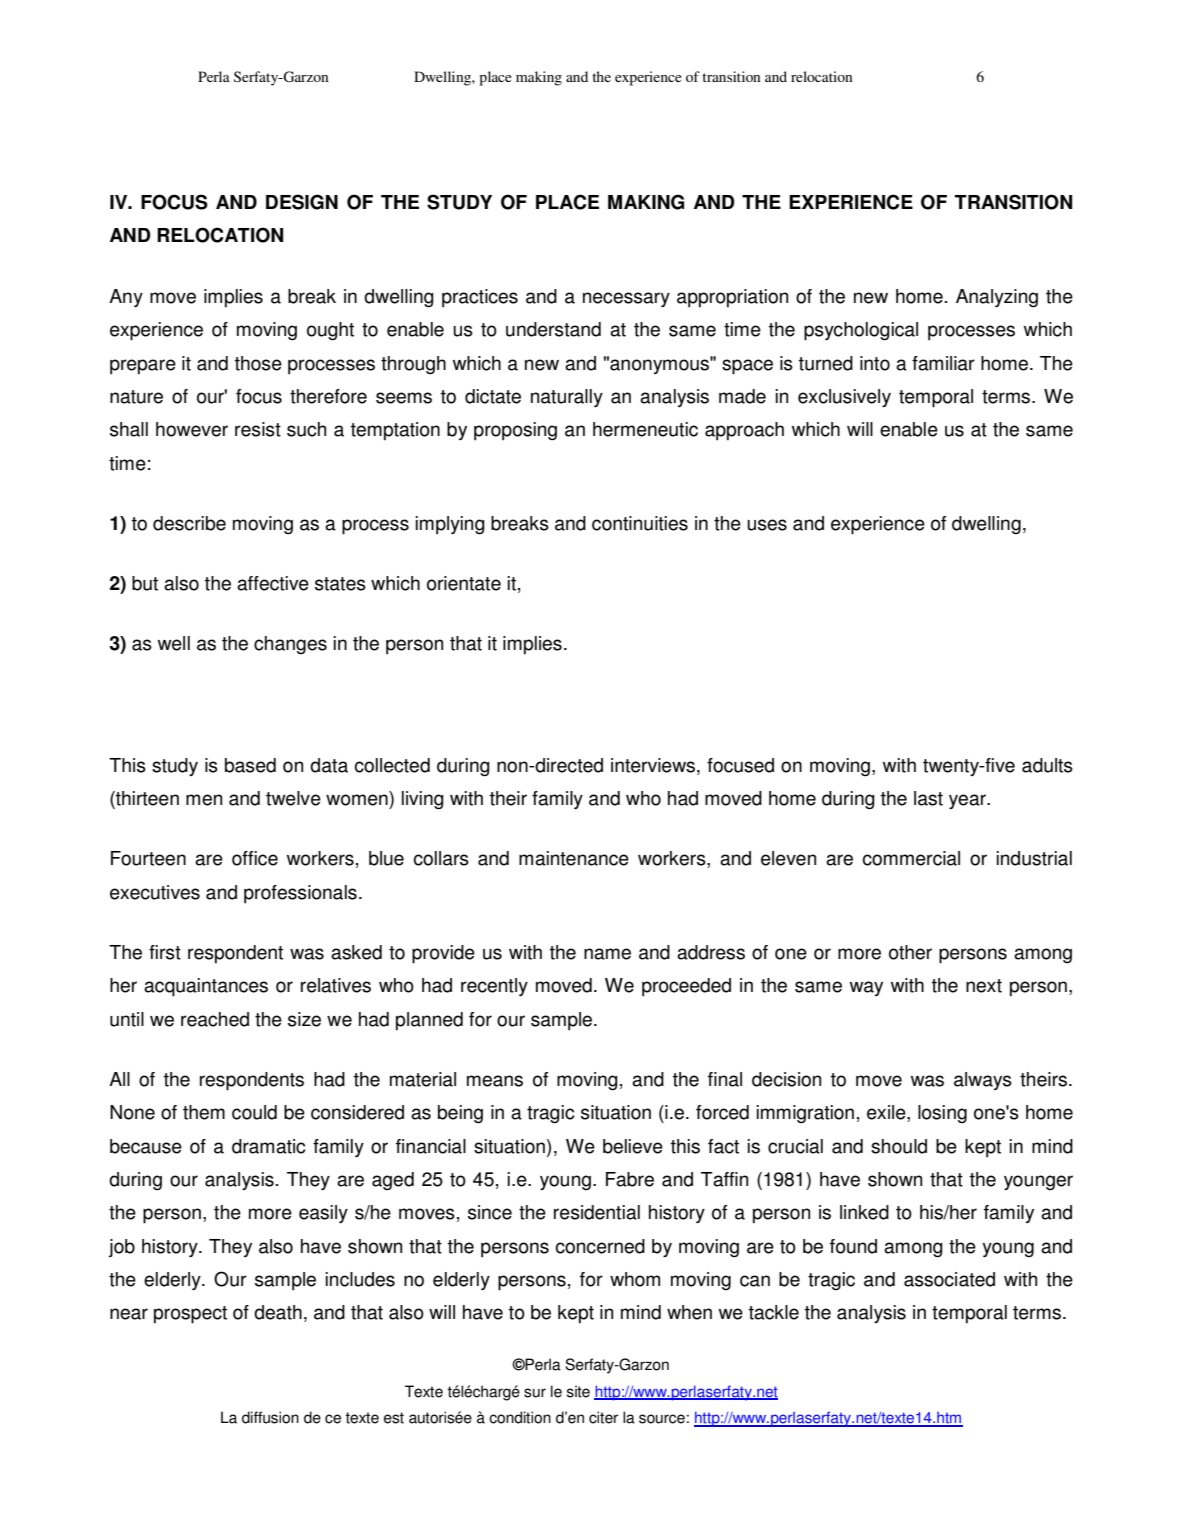 The image size is (1183, 1531). I want to click on twelve, so click(293, 798).
